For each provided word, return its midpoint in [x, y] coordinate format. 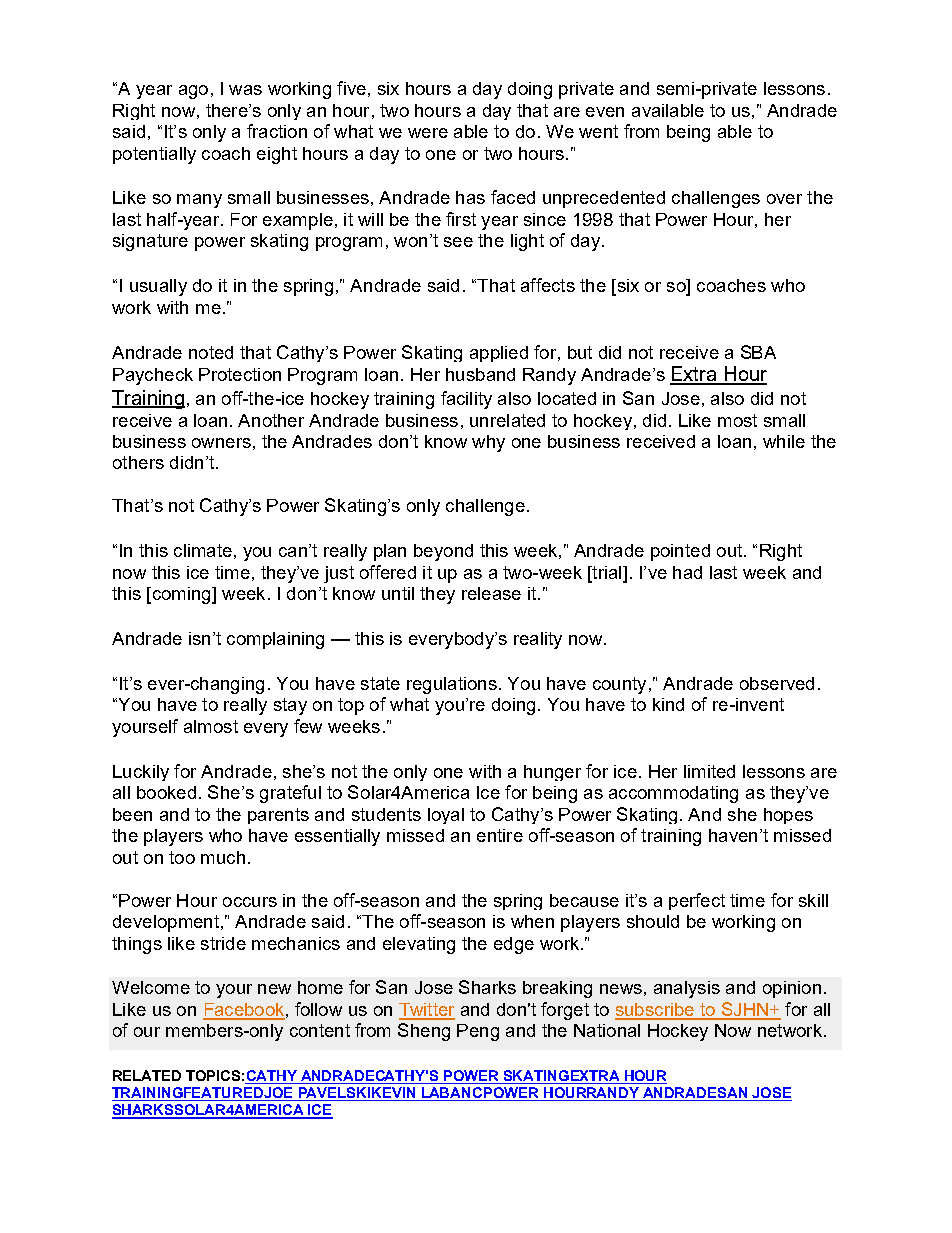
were [428, 133]
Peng [478, 1032]
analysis [687, 989]
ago [193, 92]
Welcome [151, 987]
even [605, 112]
